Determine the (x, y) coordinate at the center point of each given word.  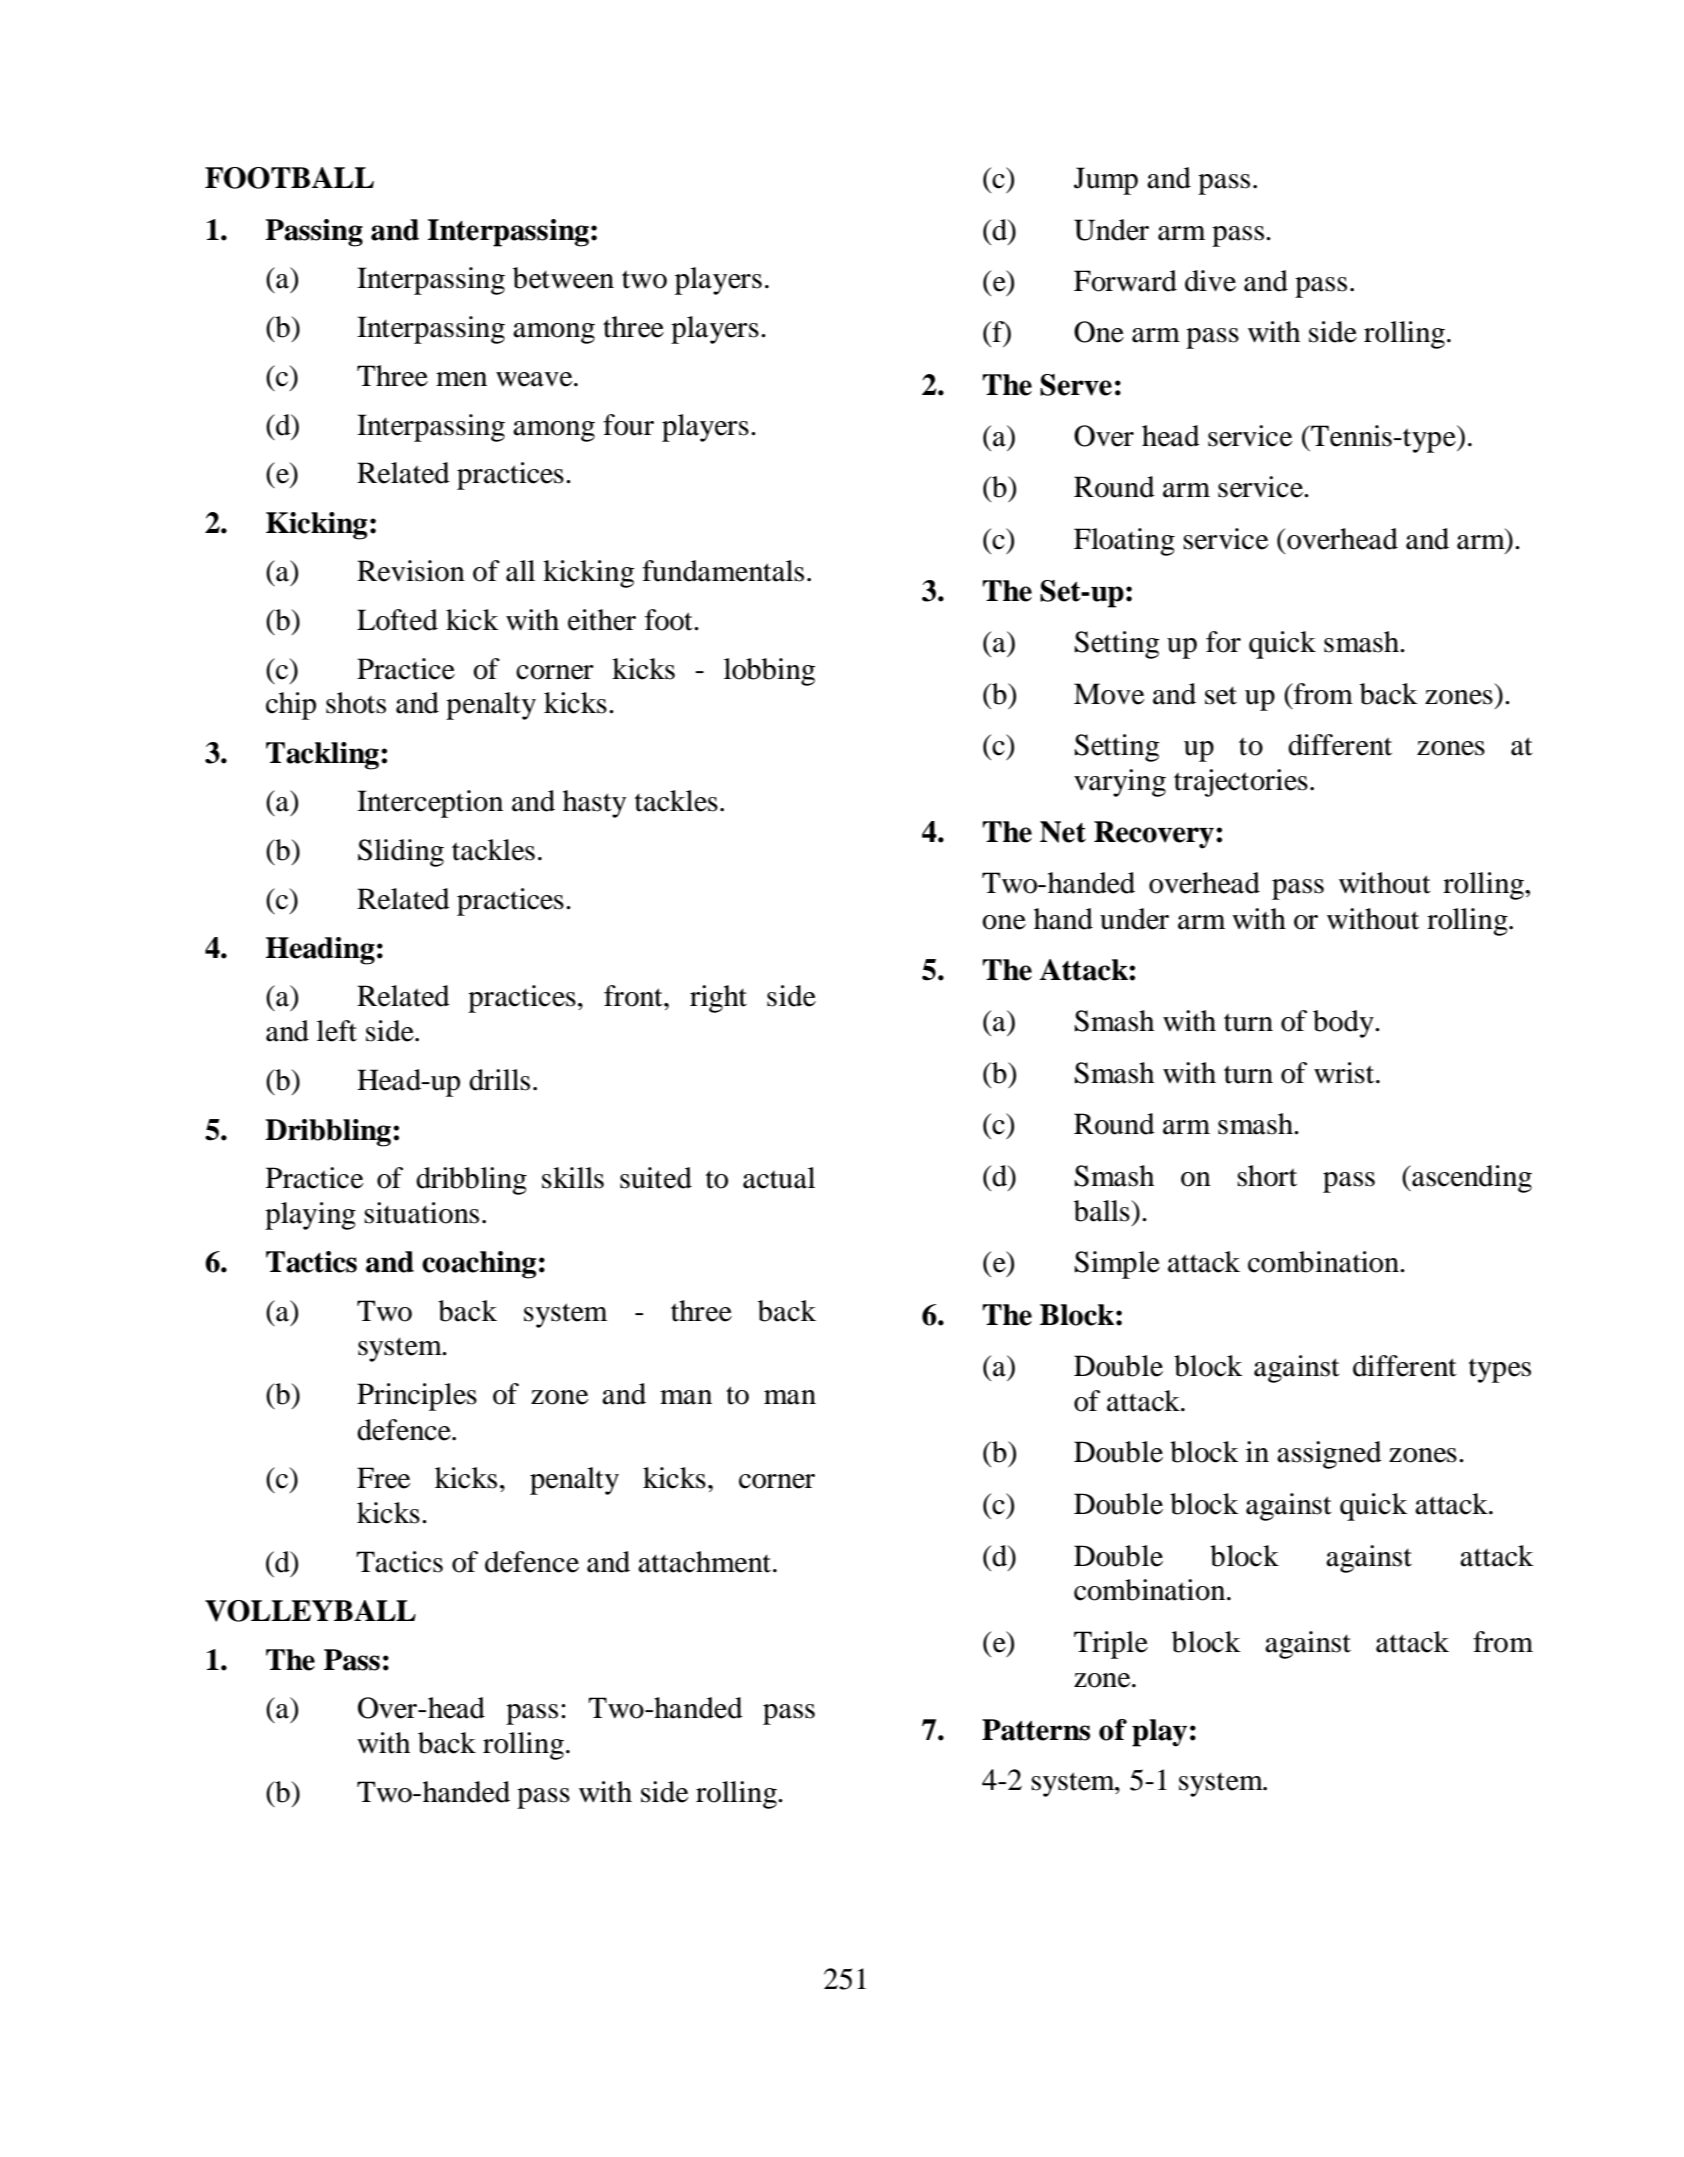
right (718, 999)
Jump (1106, 181)
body (1344, 1024)
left (337, 1031)
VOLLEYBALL (310, 1611)
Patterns (1036, 1730)
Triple (1111, 1645)
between (563, 278)
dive (1210, 281)
